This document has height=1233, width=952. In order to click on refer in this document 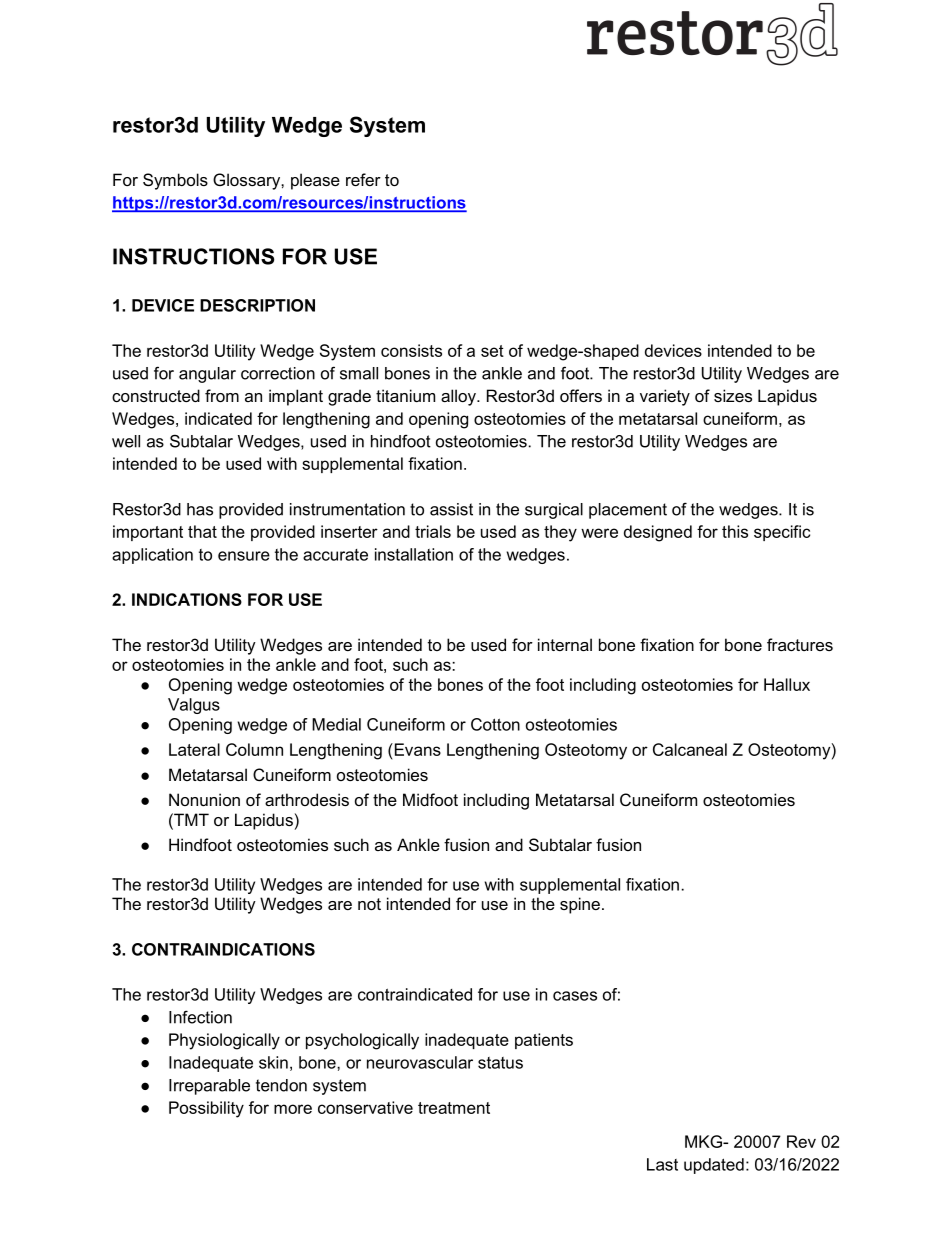, I will do `click(363, 179)`.
